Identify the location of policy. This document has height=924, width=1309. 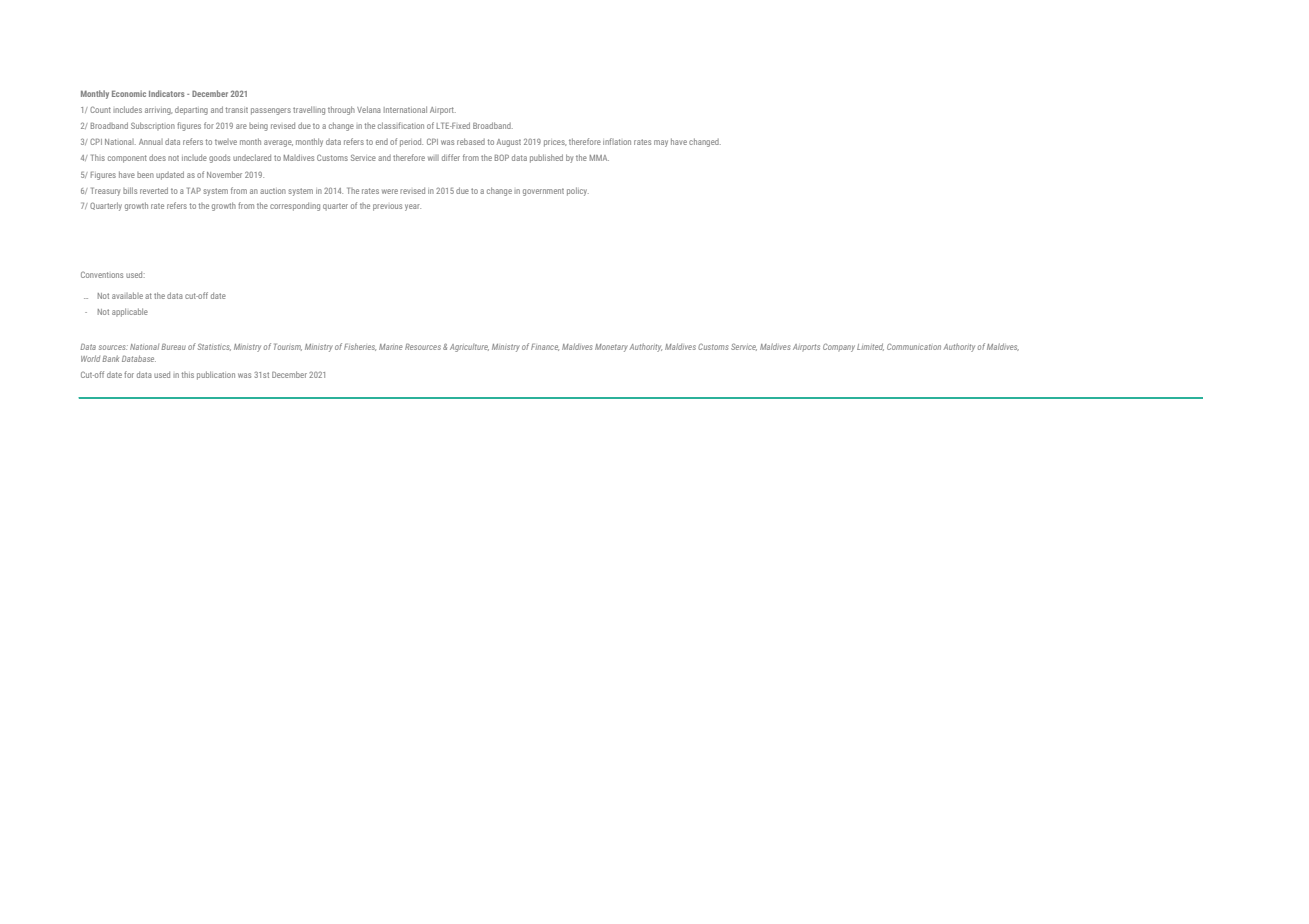
(578, 191).
